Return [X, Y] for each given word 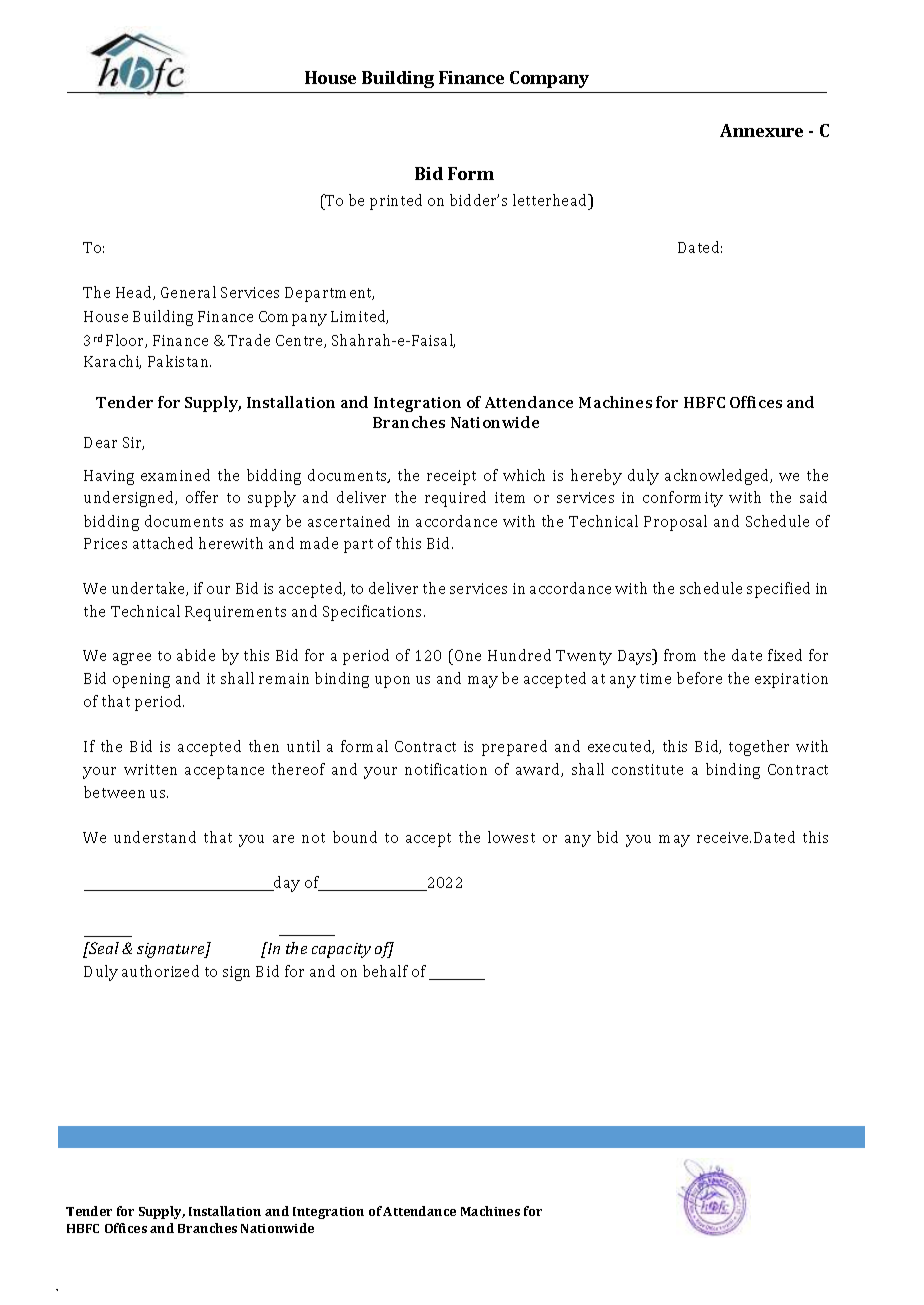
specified [778, 590]
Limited [359, 317]
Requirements [235, 613]
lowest [511, 837]
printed [396, 202]
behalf [385, 971]
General [188, 292]
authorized [160, 971]
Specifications [374, 613]
